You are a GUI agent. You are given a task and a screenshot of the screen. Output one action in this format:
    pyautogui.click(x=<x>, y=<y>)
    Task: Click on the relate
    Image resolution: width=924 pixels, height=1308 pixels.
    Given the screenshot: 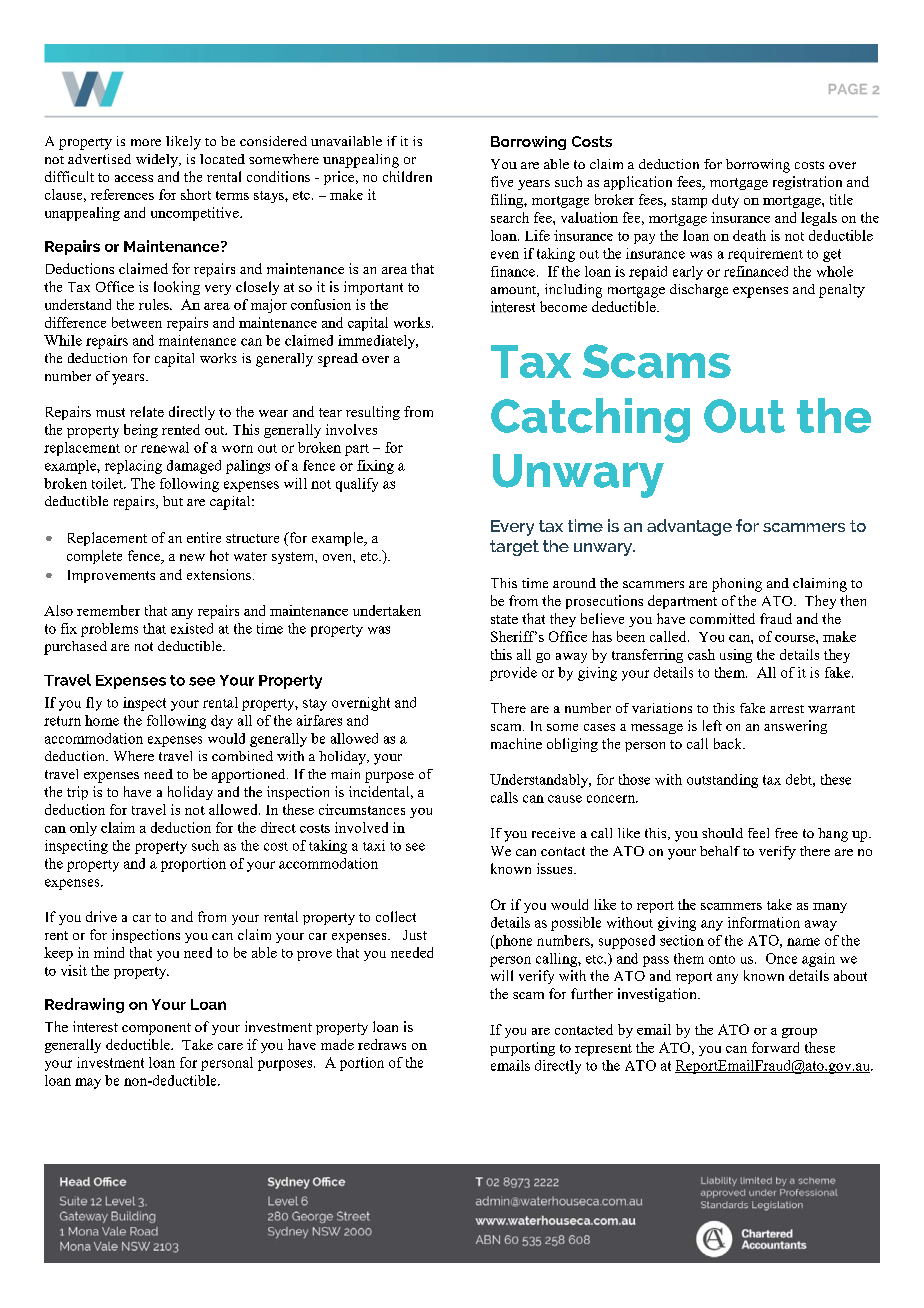 What is the action you would take?
    pyautogui.click(x=147, y=411)
